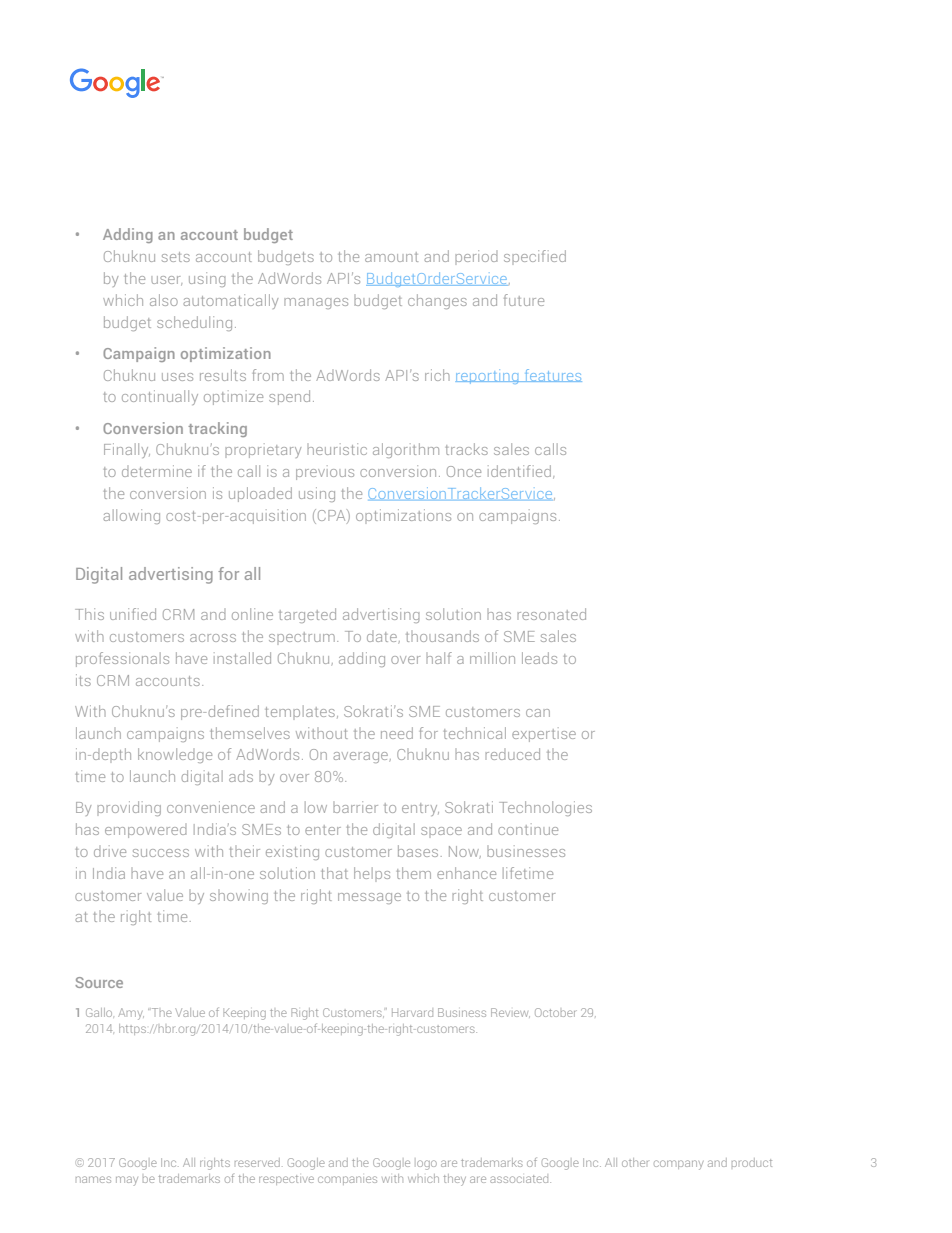  Describe the element at coordinates (175, 755) in the document. I see `knowledge` at that location.
